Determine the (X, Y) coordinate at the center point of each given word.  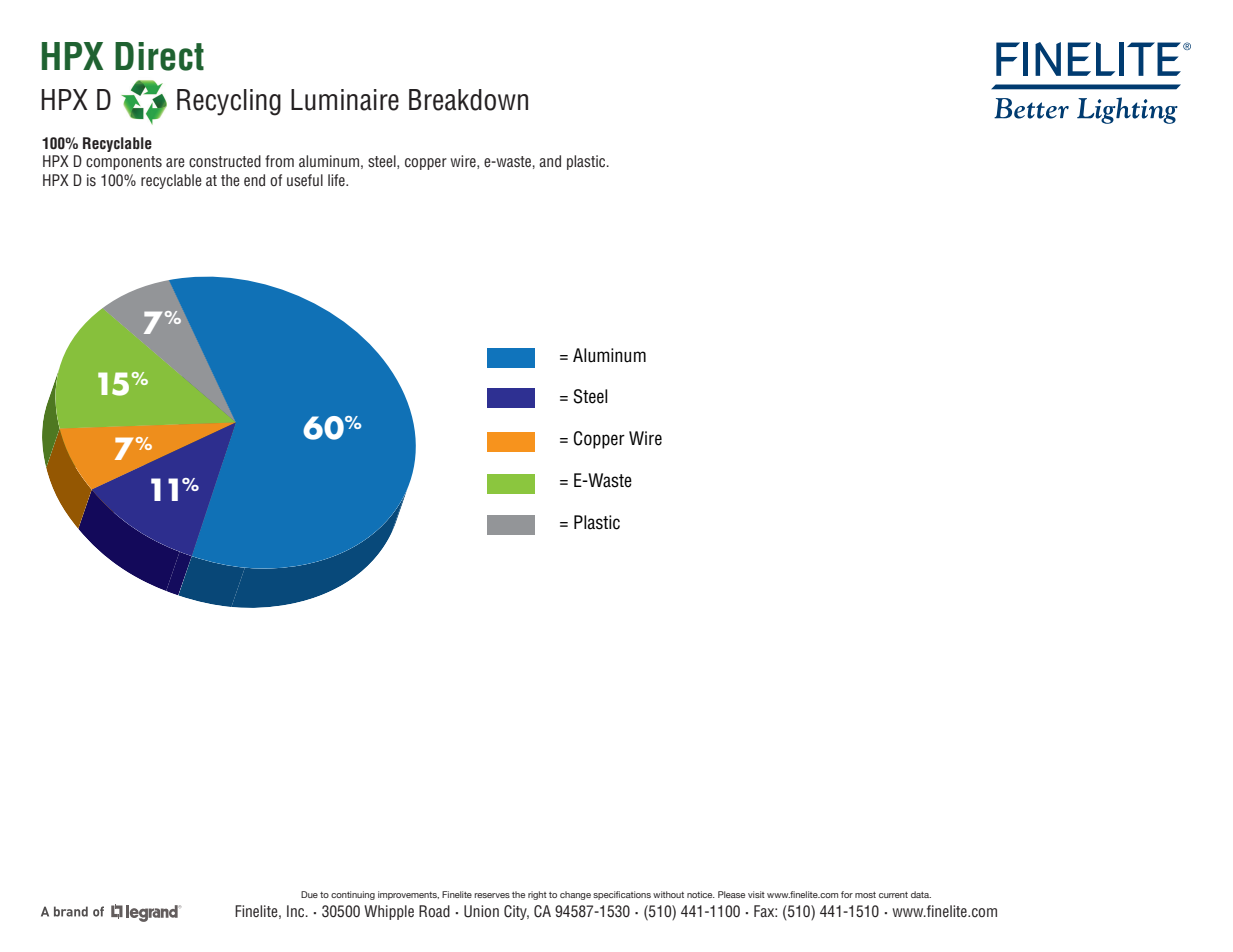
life (337, 180)
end (254, 180)
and (550, 161)
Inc (297, 911)
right (537, 895)
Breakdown (468, 100)
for (847, 894)
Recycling (229, 102)
